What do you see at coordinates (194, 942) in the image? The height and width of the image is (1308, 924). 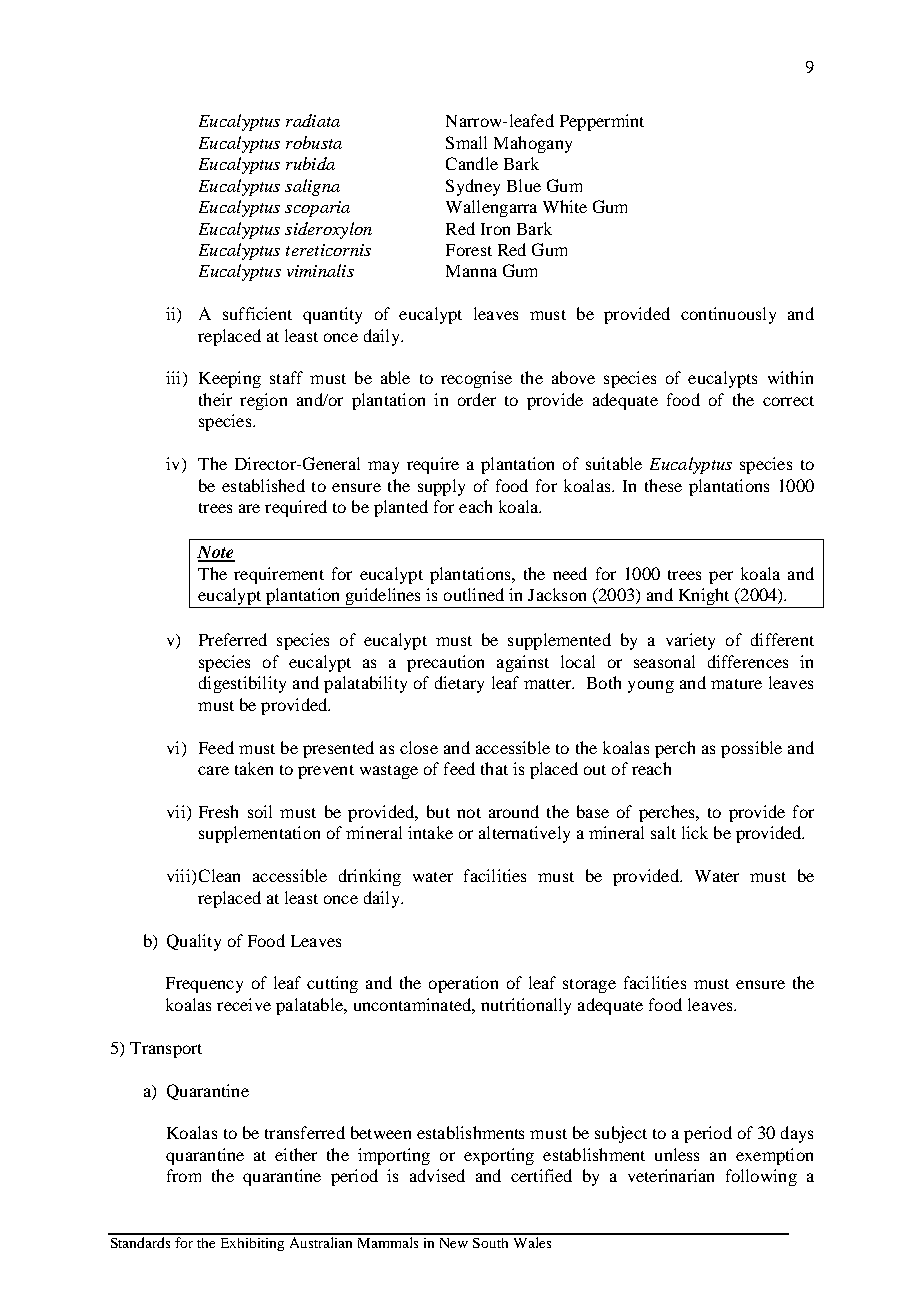 I see `Quality` at bounding box center [194, 942].
